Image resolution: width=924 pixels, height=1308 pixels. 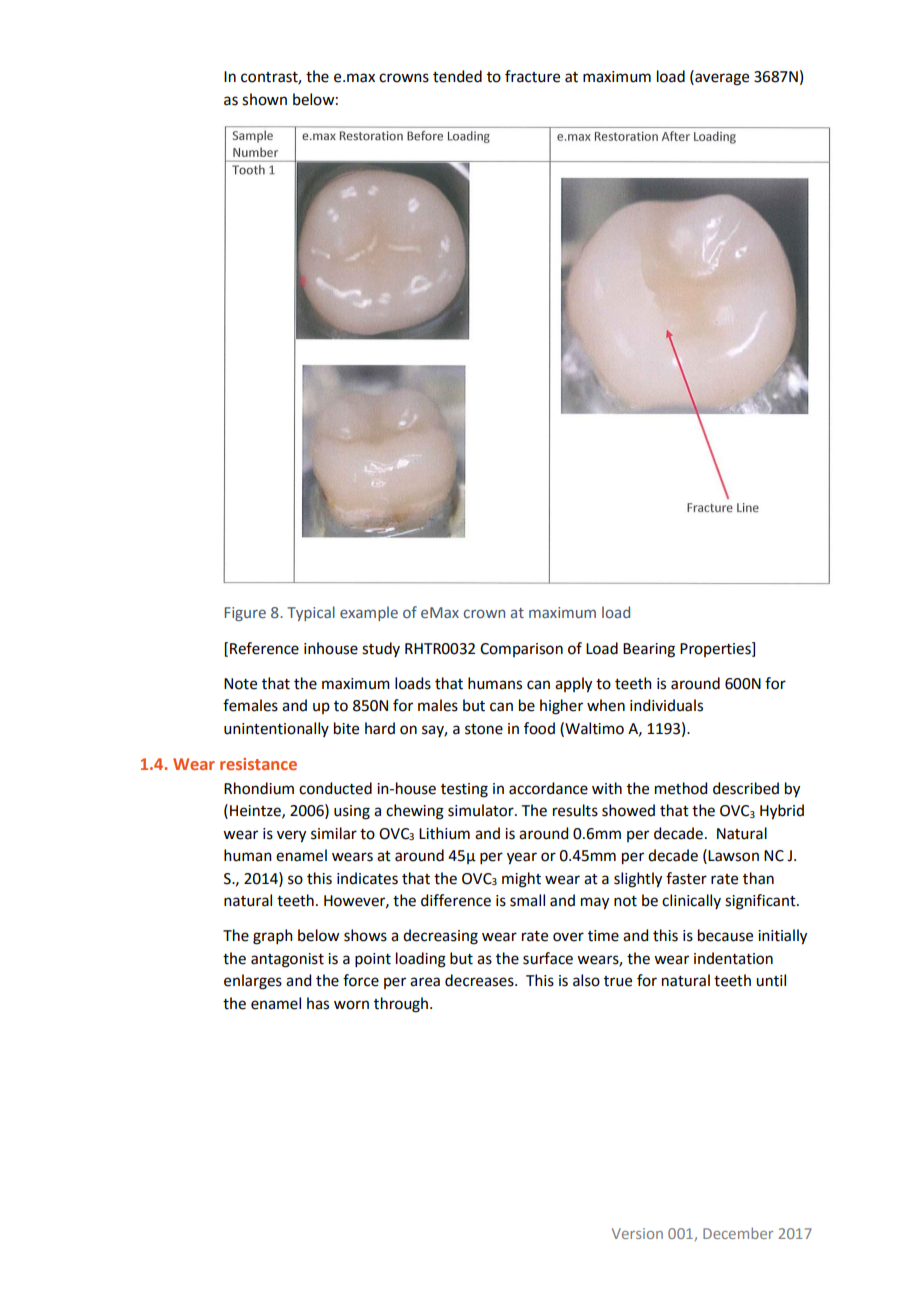 I want to click on Lawson, so click(x=733, y=856).
